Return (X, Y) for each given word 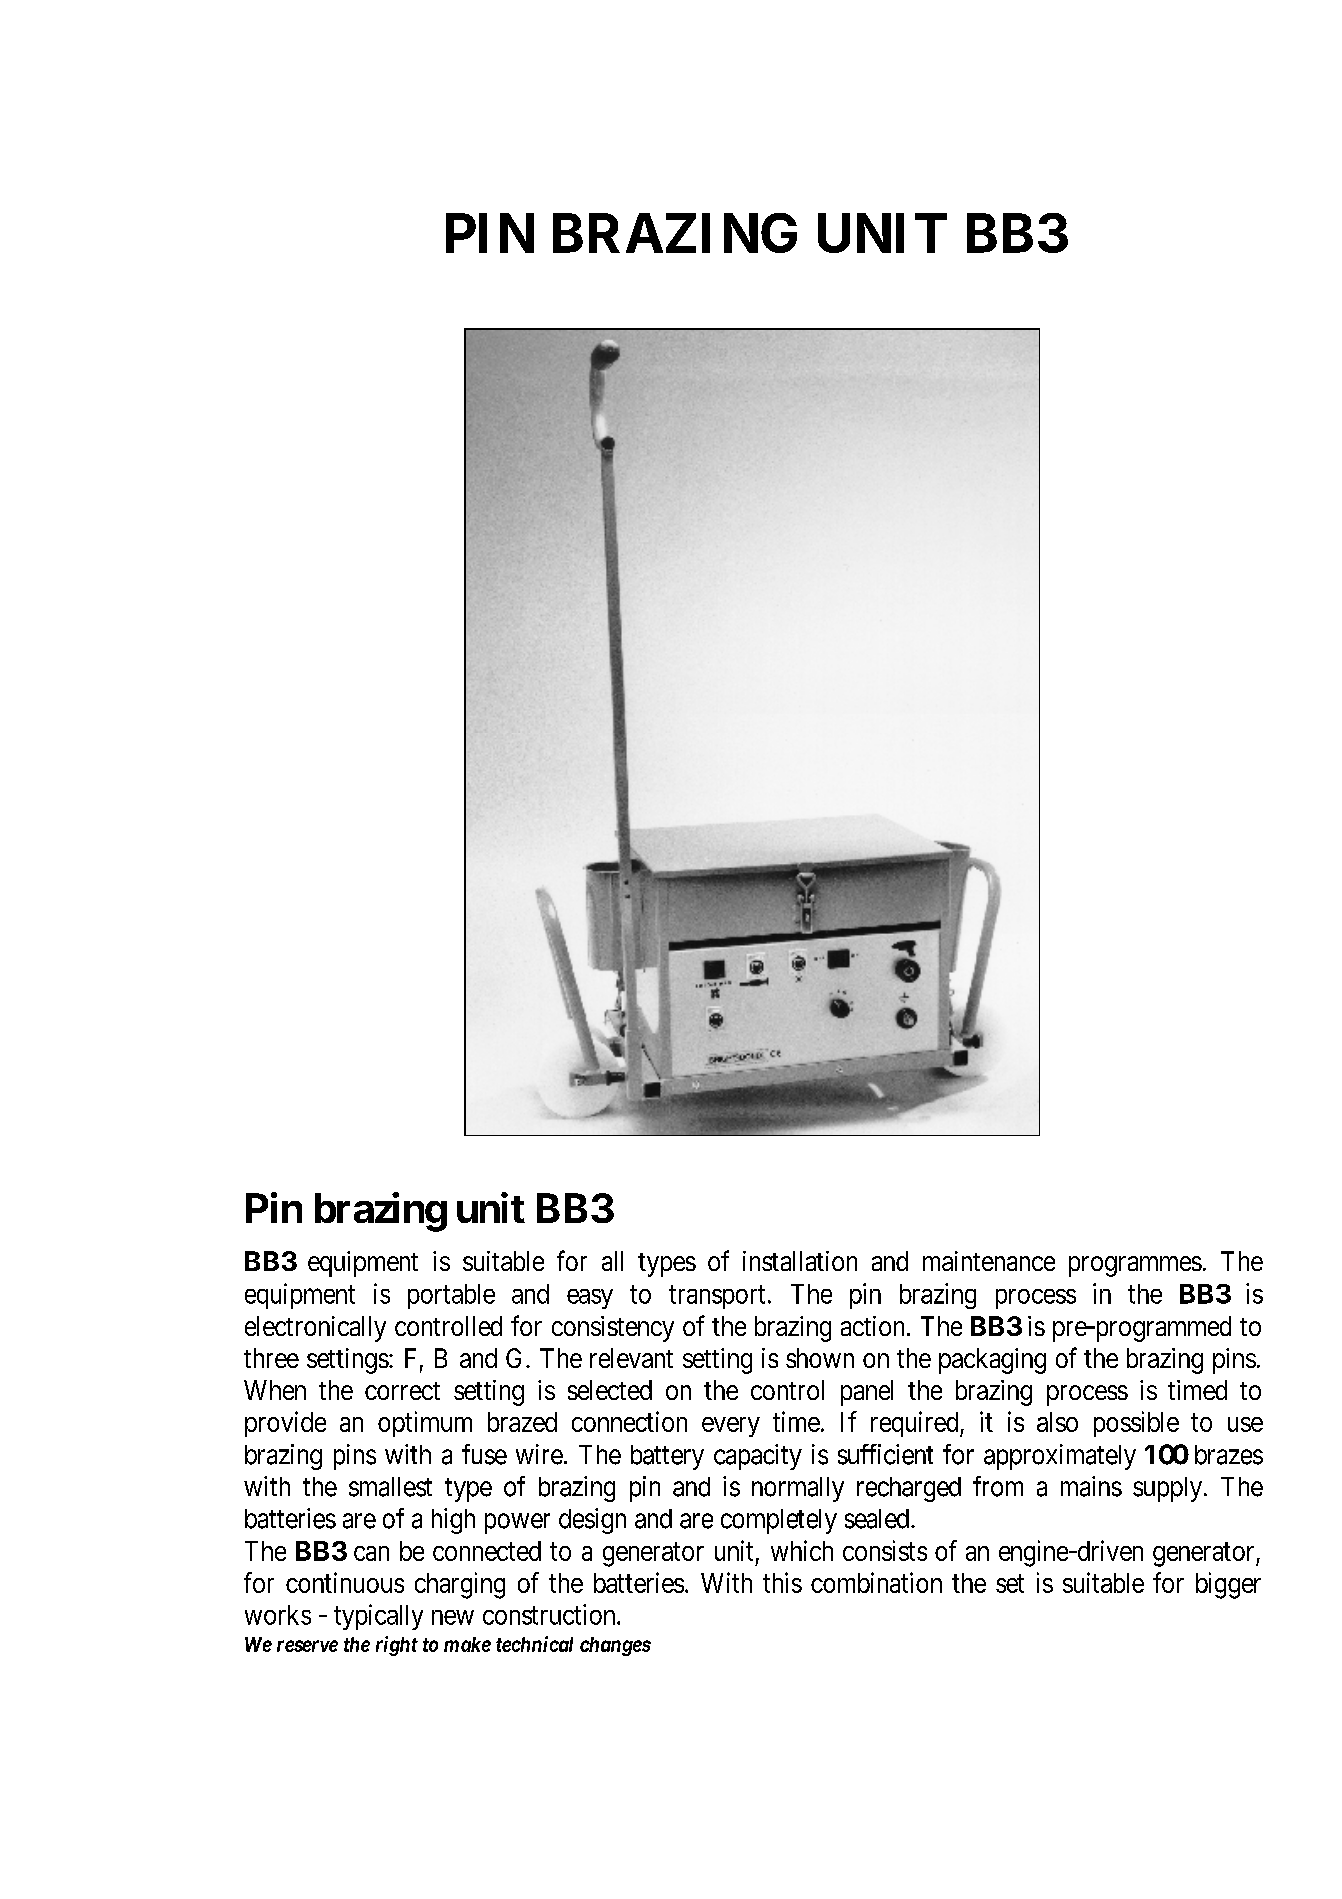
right (397, 1646)
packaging (992, 1361)
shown (820, 1358)
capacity (758, 1457)
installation (800, 1261)
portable (451, 1296)
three (271, 1358)
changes (615, 1646)
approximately (1060, 1457)
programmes (1135, 1266)
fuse (484, 1454)
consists (885, 1550)
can (371, 1553)
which (802, 1550)
